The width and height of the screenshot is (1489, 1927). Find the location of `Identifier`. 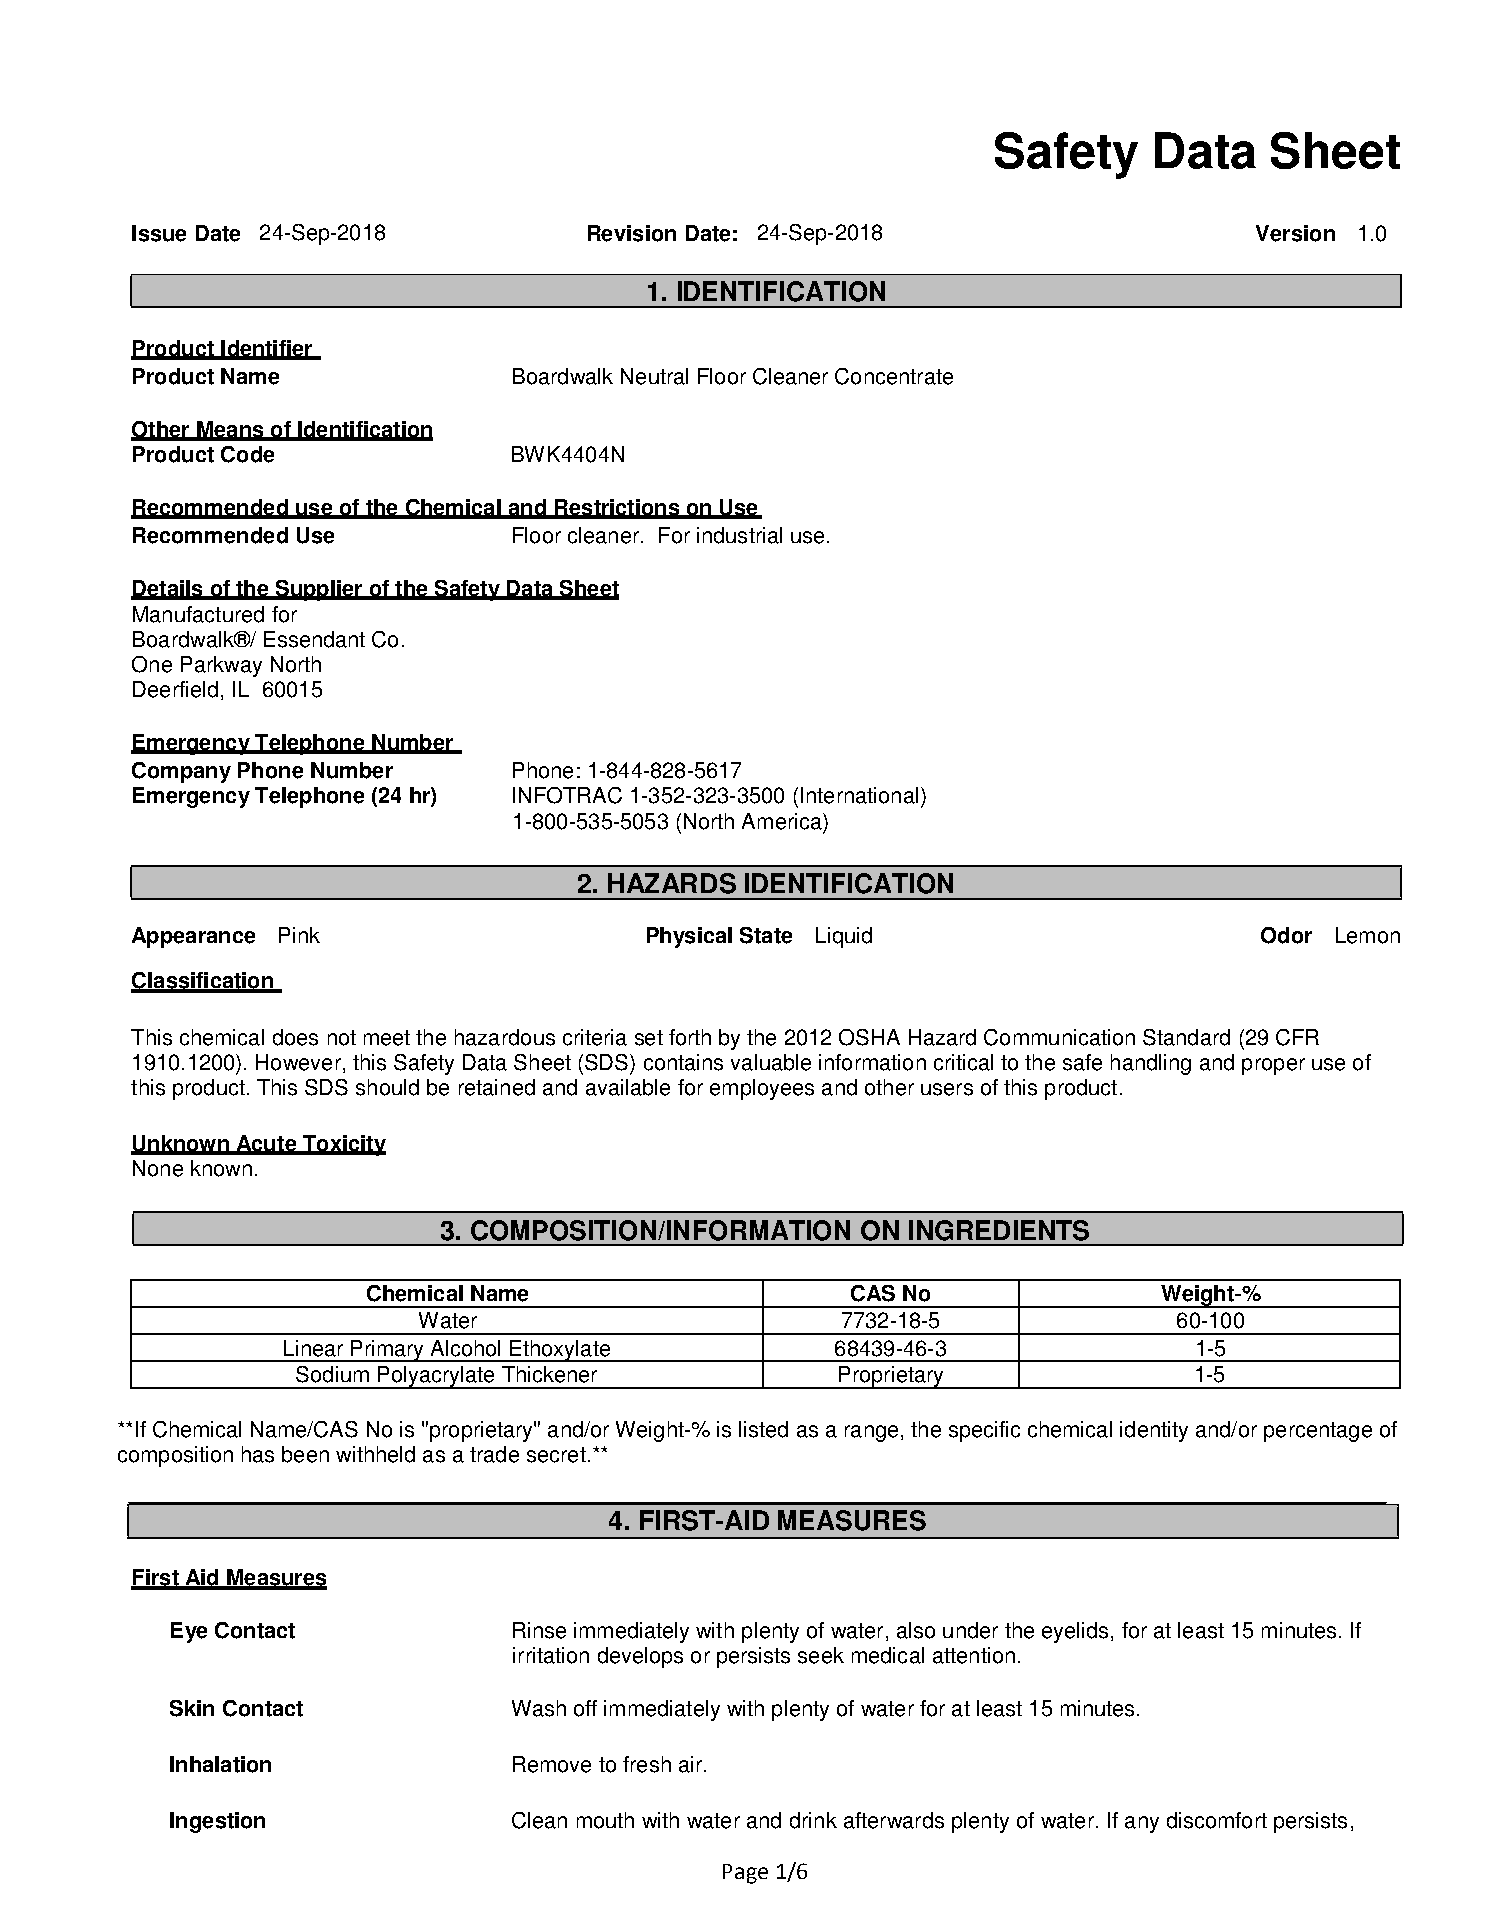

Identifier is located at coordinates (266, 349).
